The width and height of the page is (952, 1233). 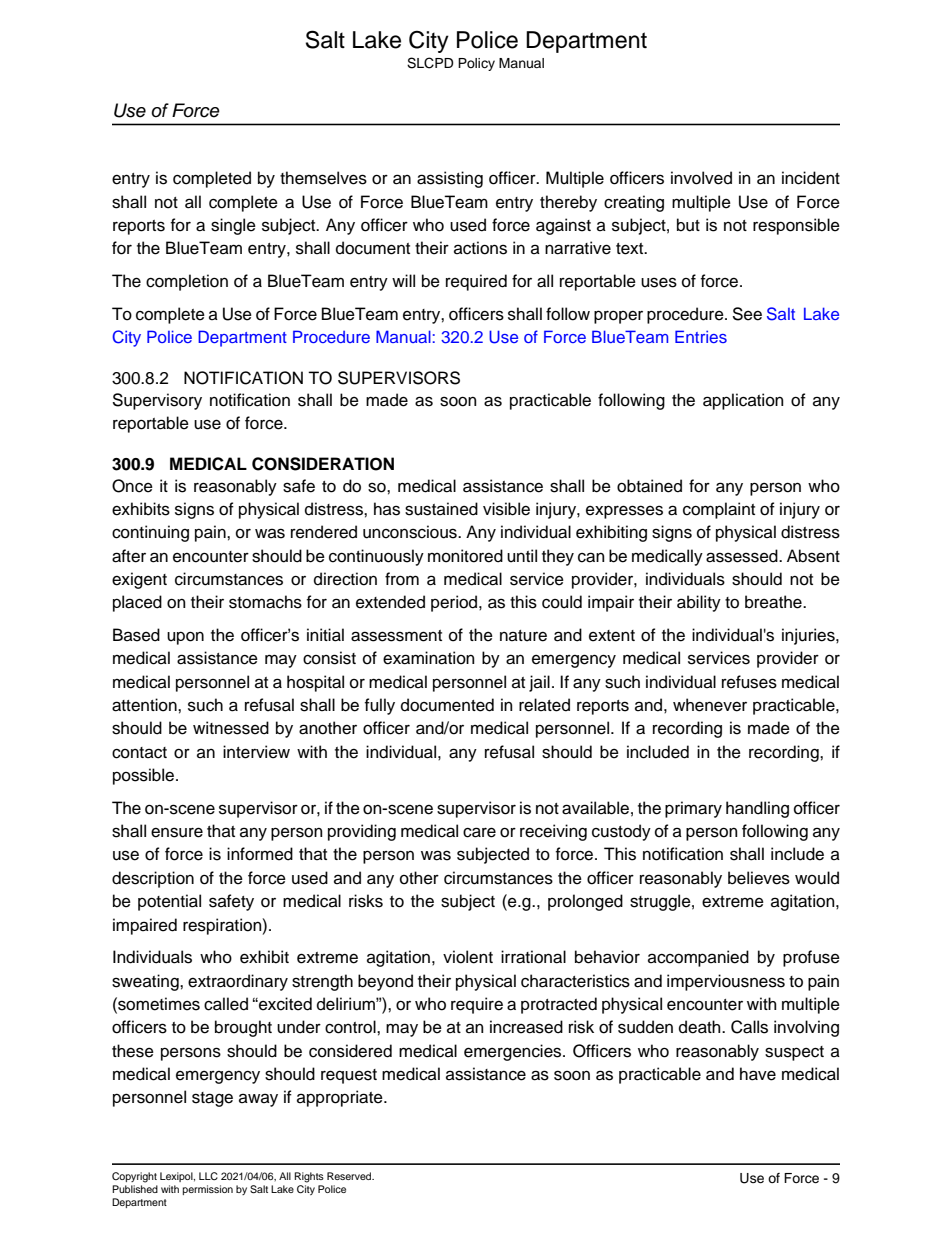 I want to click on care, so click(x=479, y=832).
